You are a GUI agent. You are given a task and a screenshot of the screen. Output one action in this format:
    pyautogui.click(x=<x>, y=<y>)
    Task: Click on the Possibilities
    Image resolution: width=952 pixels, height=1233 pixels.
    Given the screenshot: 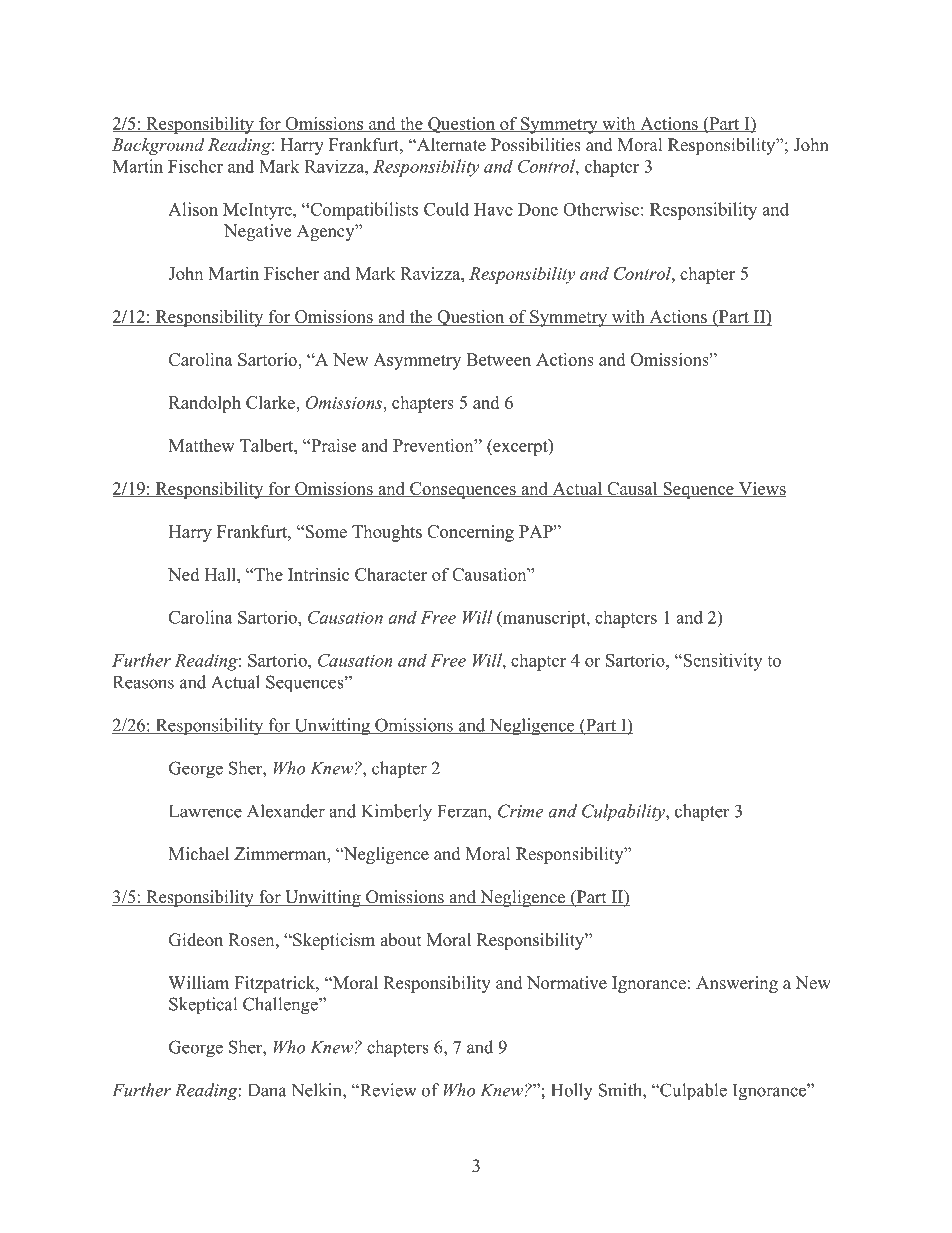 What is the action you would take?
    pyautogui.click(x=536, y=145)
